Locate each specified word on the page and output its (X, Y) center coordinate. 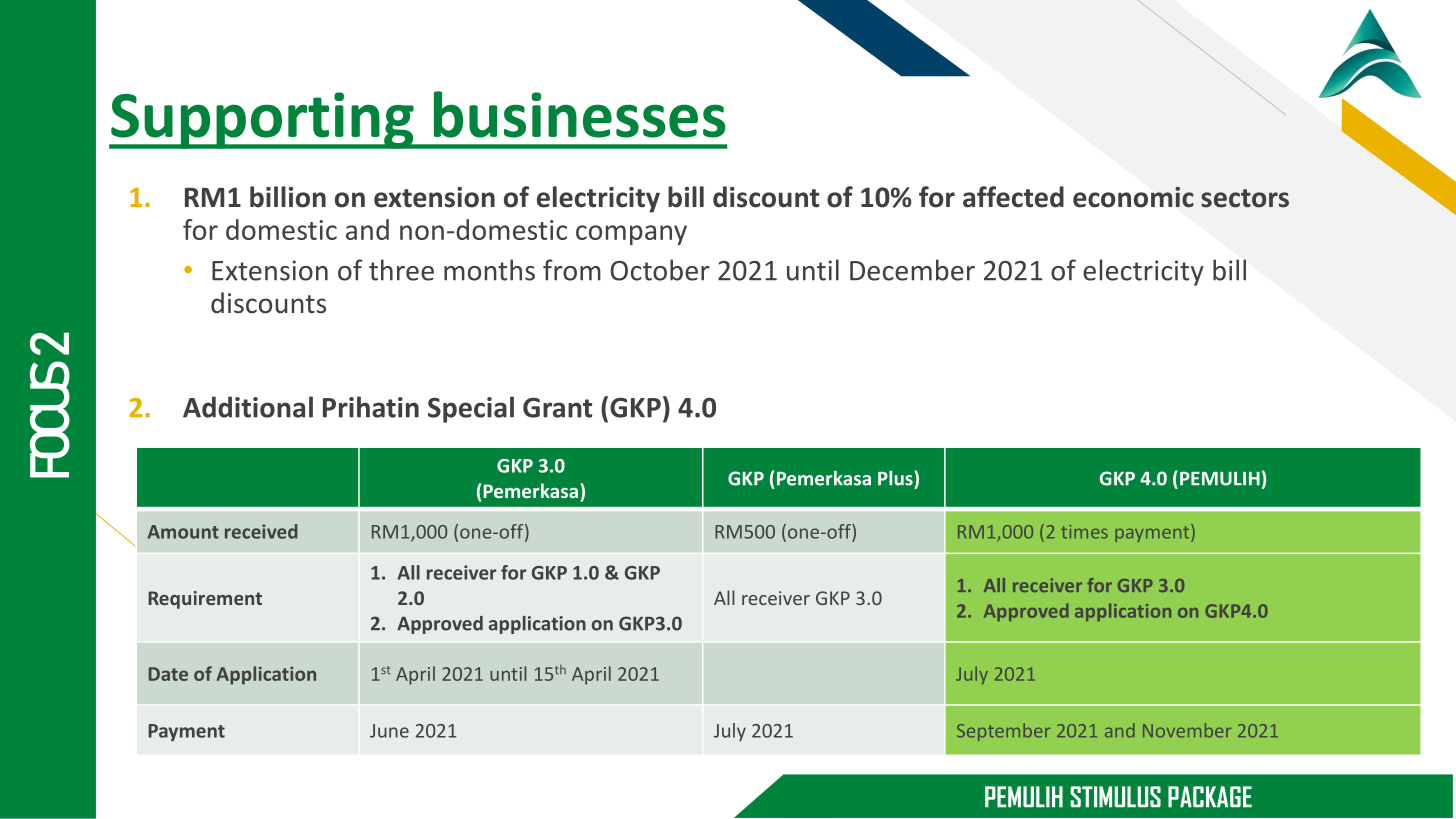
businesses (580, 114)
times (1084, 532)
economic (1133, 197)
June (389, 731)
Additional (248, 407)
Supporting (262, 120)
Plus (896, 478)
